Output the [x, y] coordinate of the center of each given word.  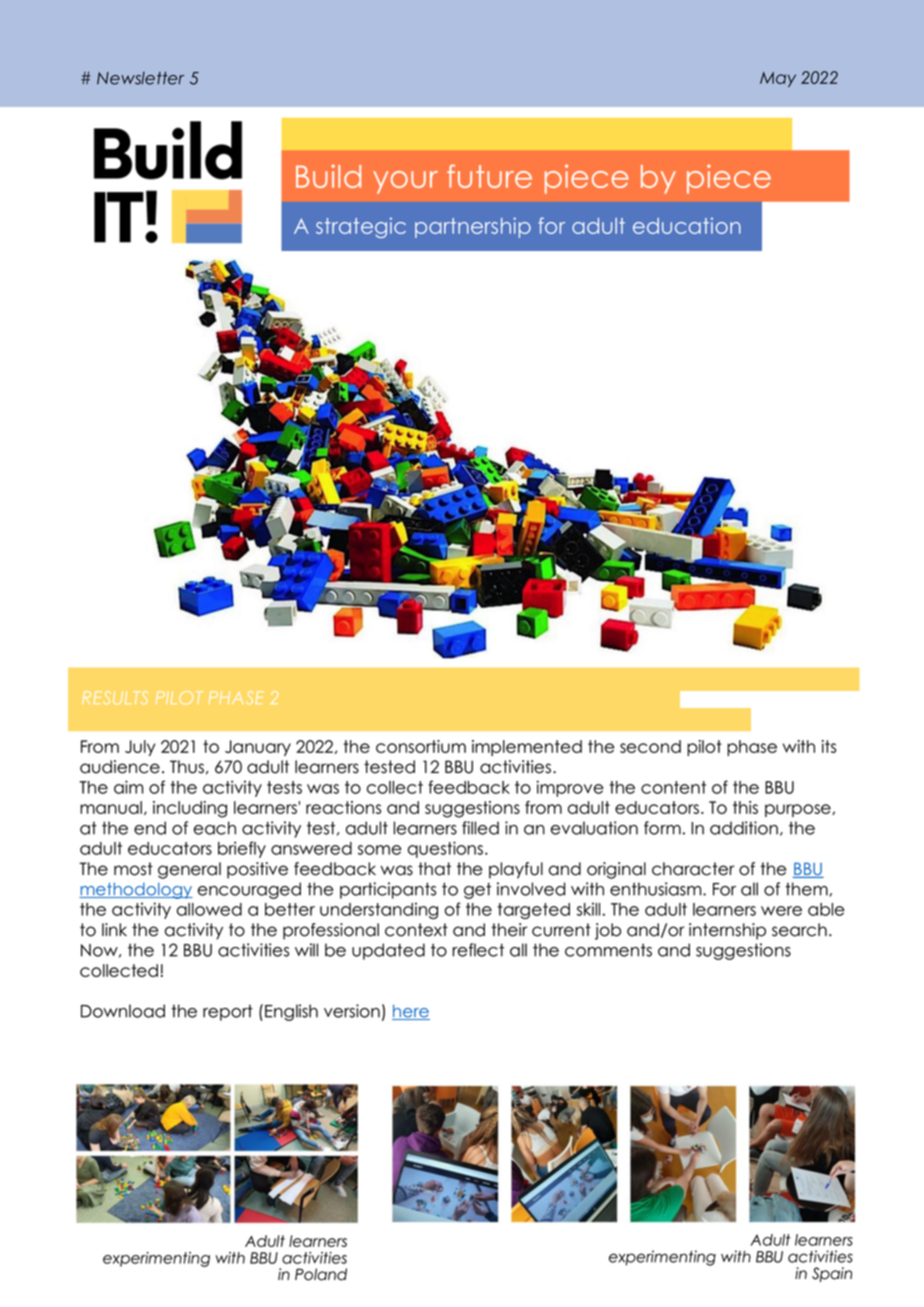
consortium [421, 746]
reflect [478, 950]
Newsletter [140, 78]
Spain [832, 1274]
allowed [209, 909]
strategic [361, 227]
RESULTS [115, 698]
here [411, 1012]
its [829, 746]
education [687, 225]
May [778, 79]
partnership [473, 227]
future [489, 176]
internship [727, 931]
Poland [321, 1274]
